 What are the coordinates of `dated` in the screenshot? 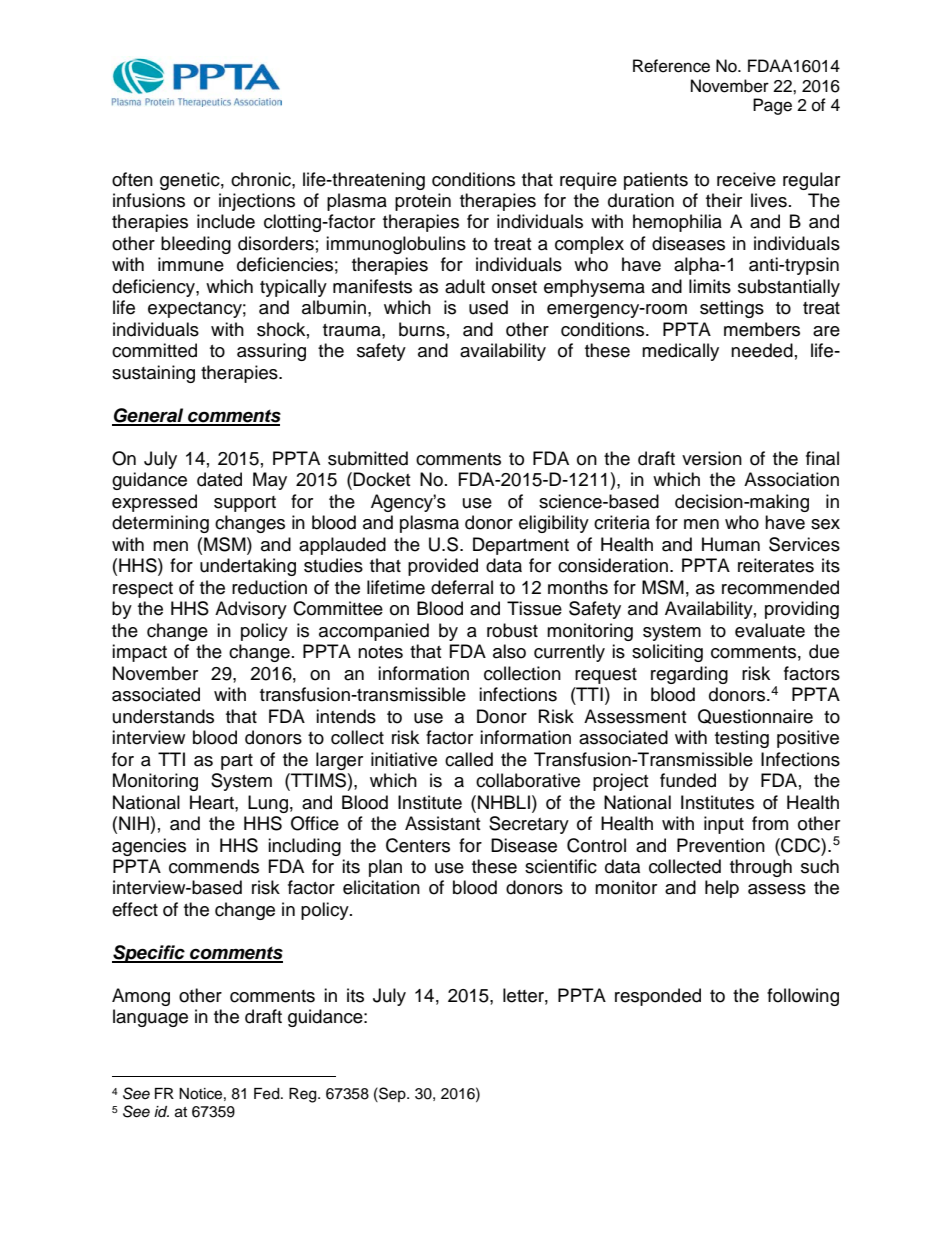 It's located at (219, 479).
